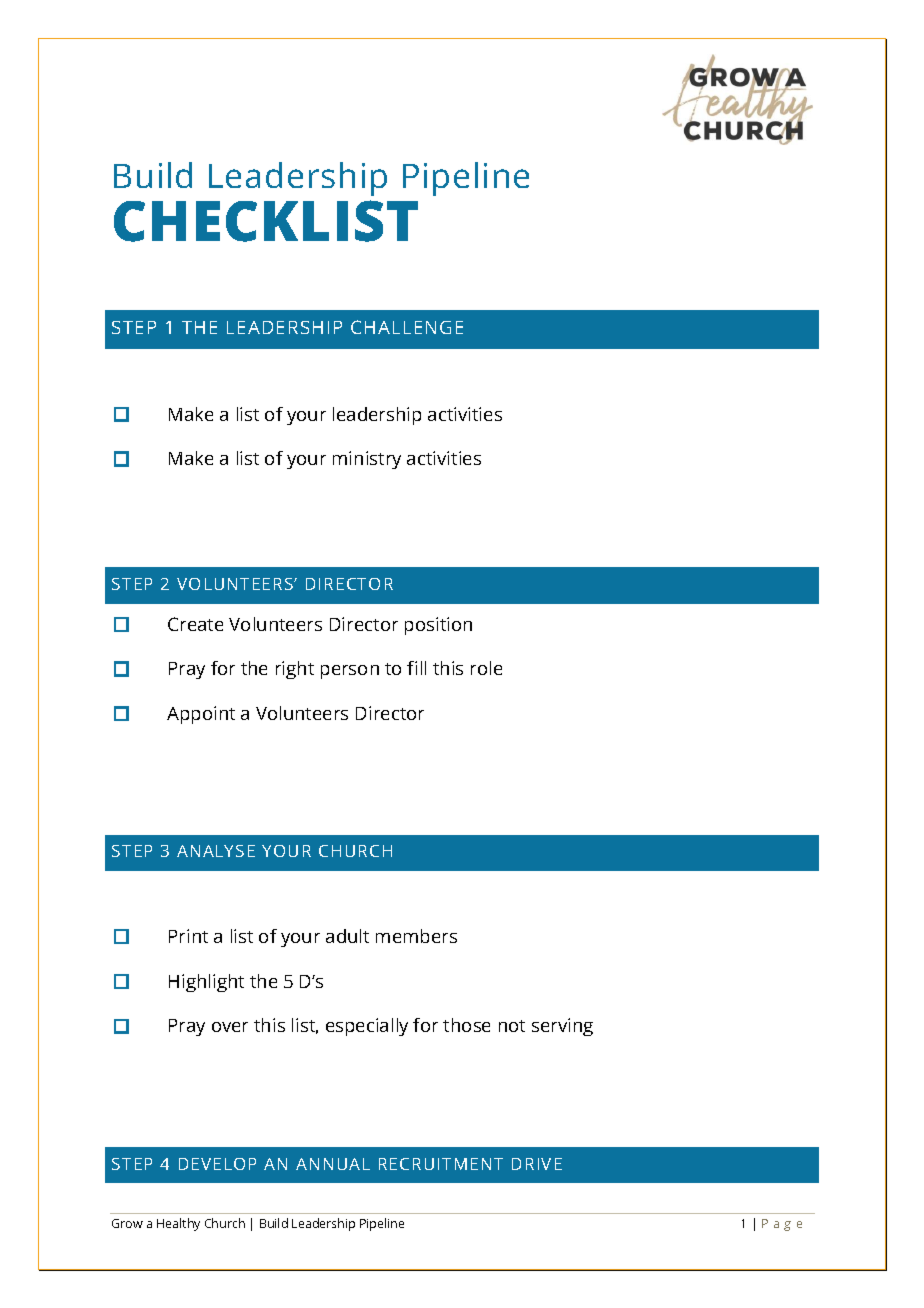 The width and height of the image is (924, 1308). What do you see at coordinates (201, 715) in the image?
I see `Appoint` at bounding box center [201, 715].
